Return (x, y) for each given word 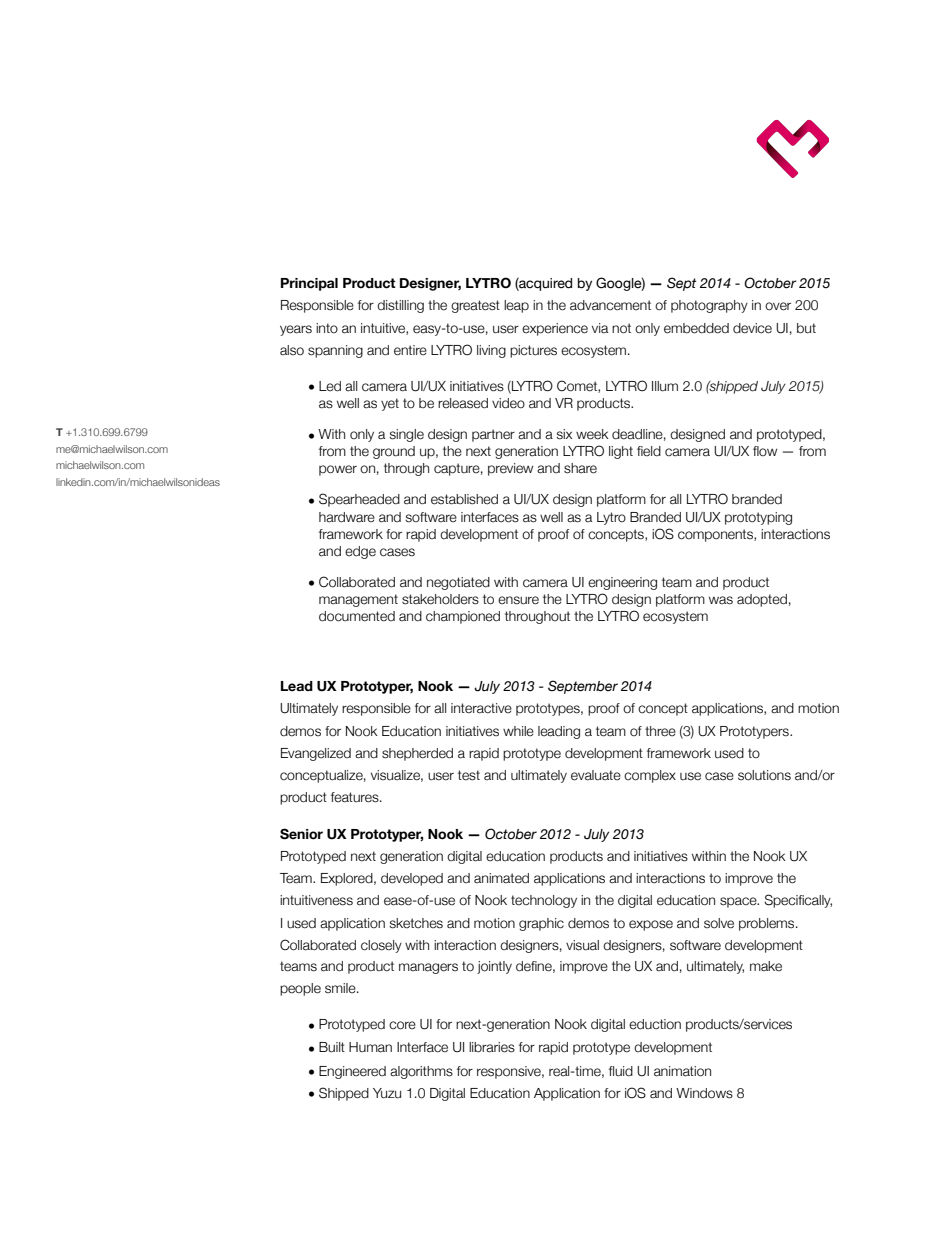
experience (555, 329)
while (518, 731)
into (327, 328)
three (660, 731)
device (752, 328)
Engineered (352, 1072)
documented (357, 616)
